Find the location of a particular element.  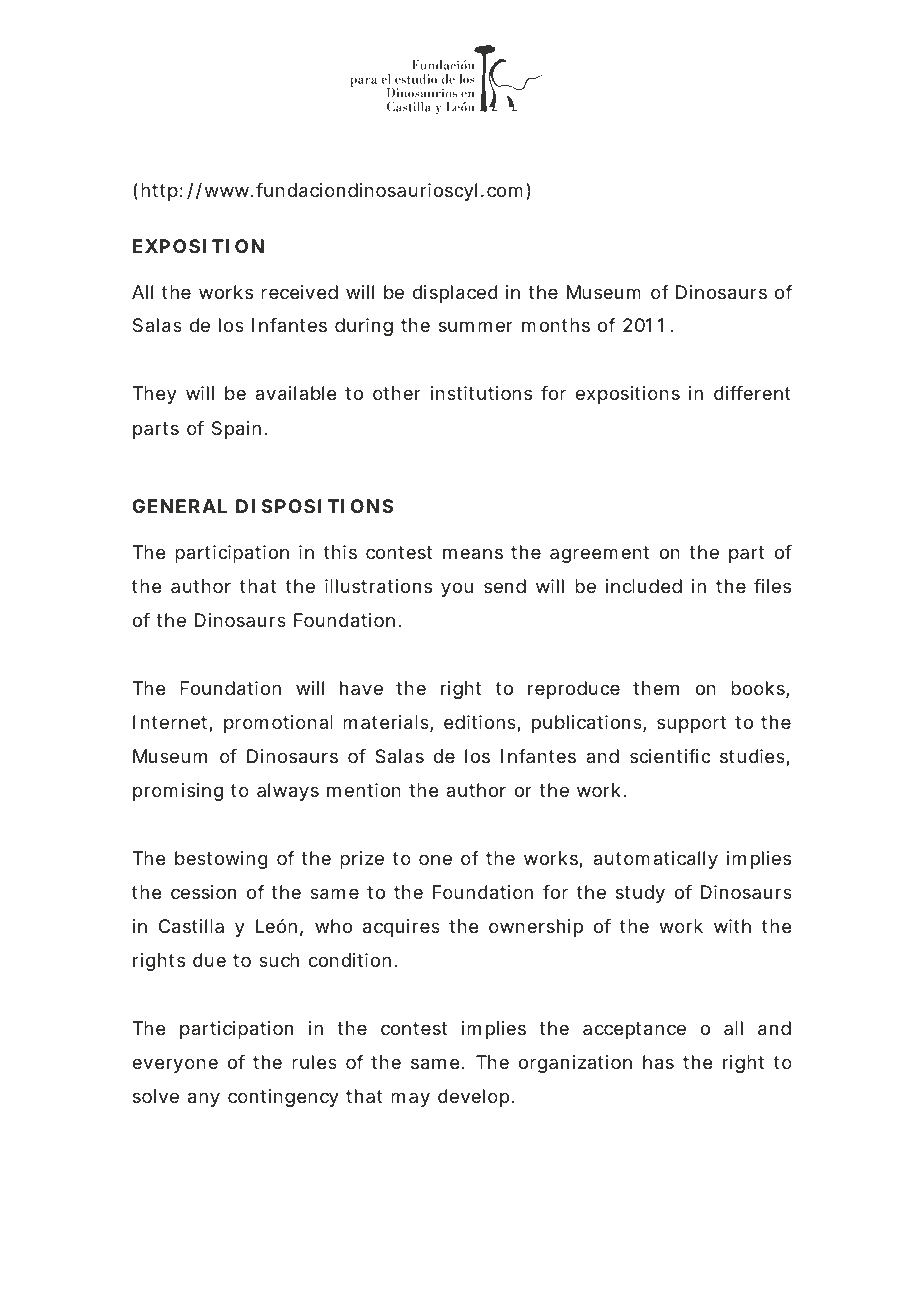

received is located at coordinates (299, 292).
